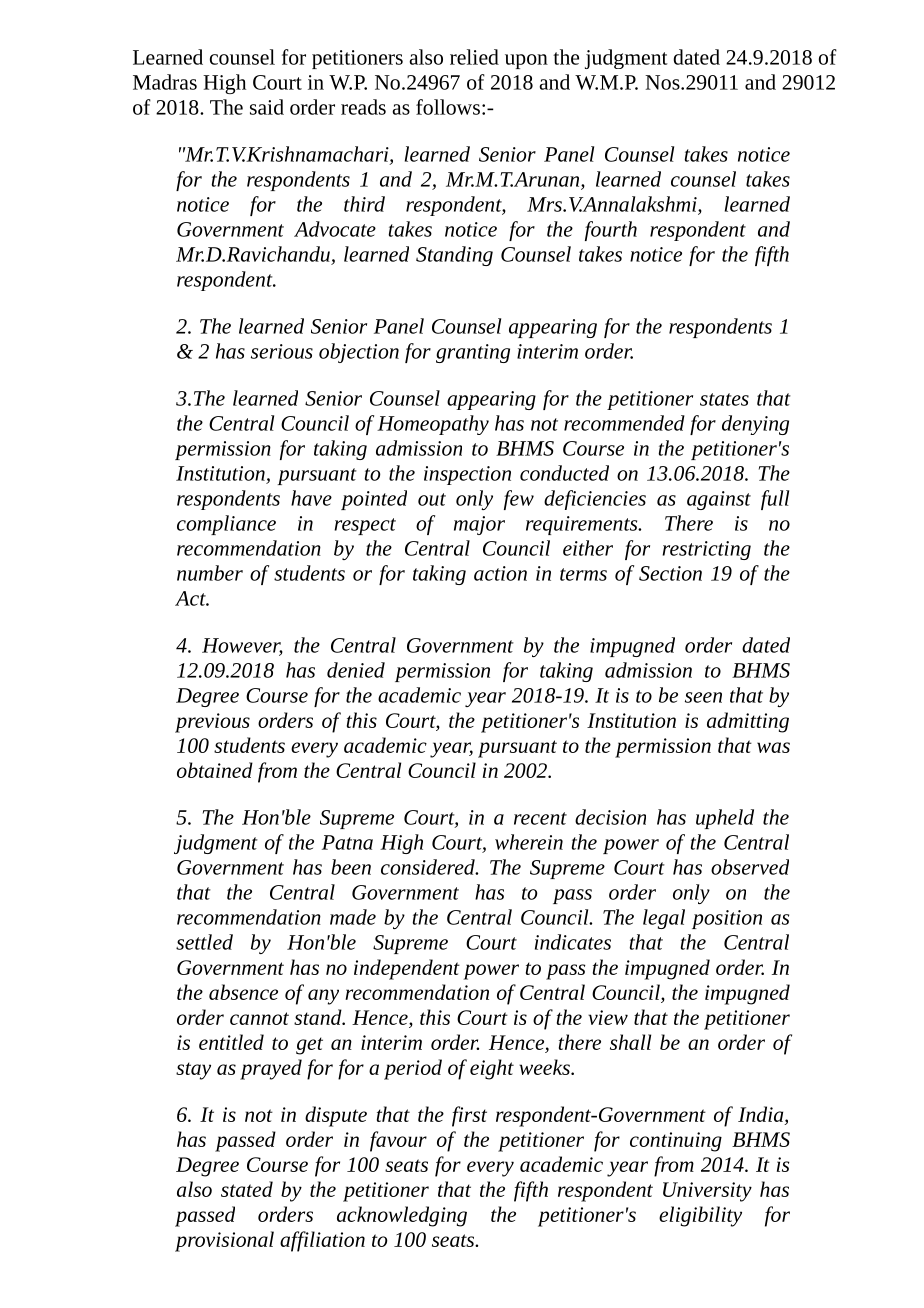 The width and height of the screenshot is (924, 1308). I want to click on considered, so click(429, 867).
